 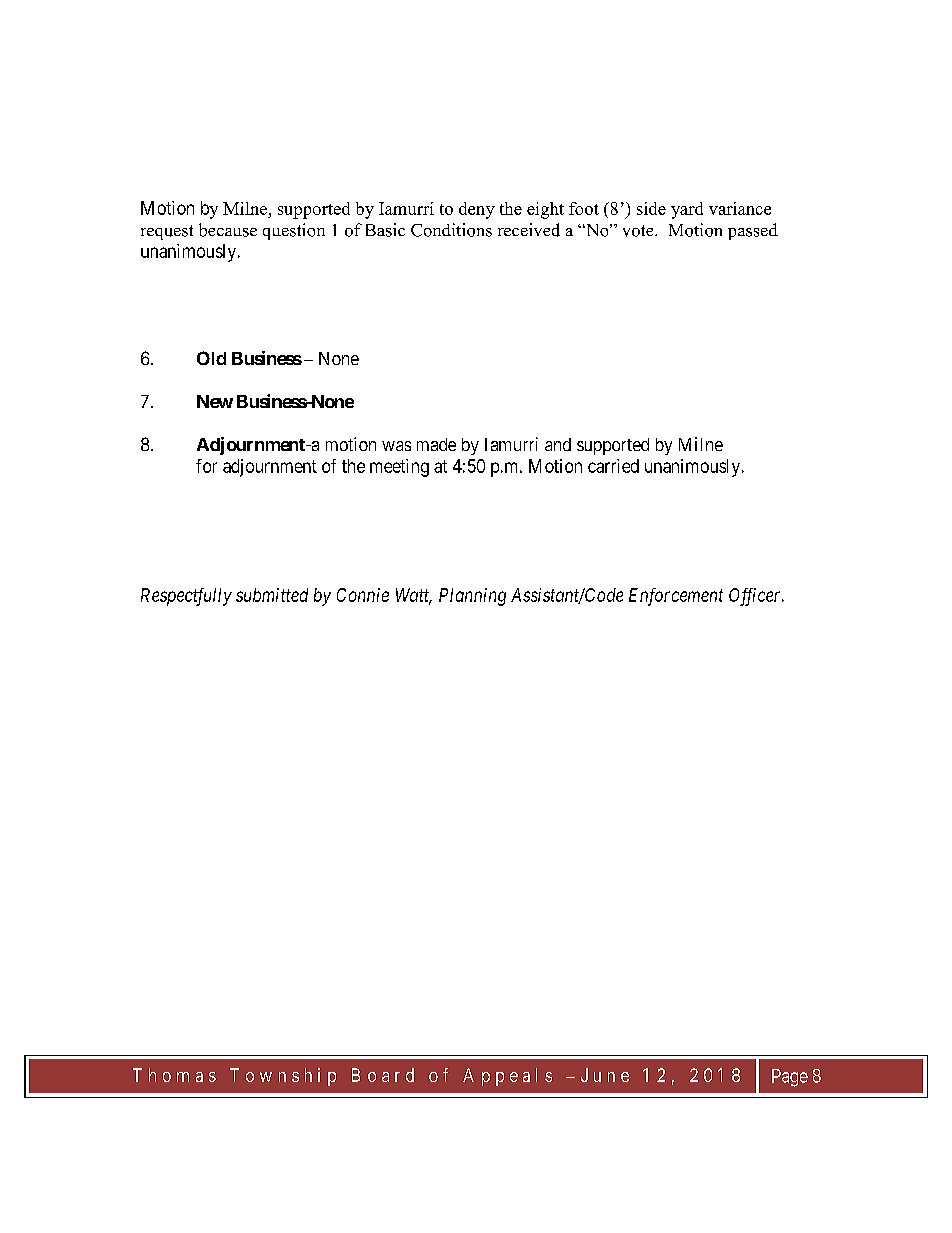 What do you see at coordinates (451, 230) in the document?
I see `Conditions` at bounding box center [451, 230].
